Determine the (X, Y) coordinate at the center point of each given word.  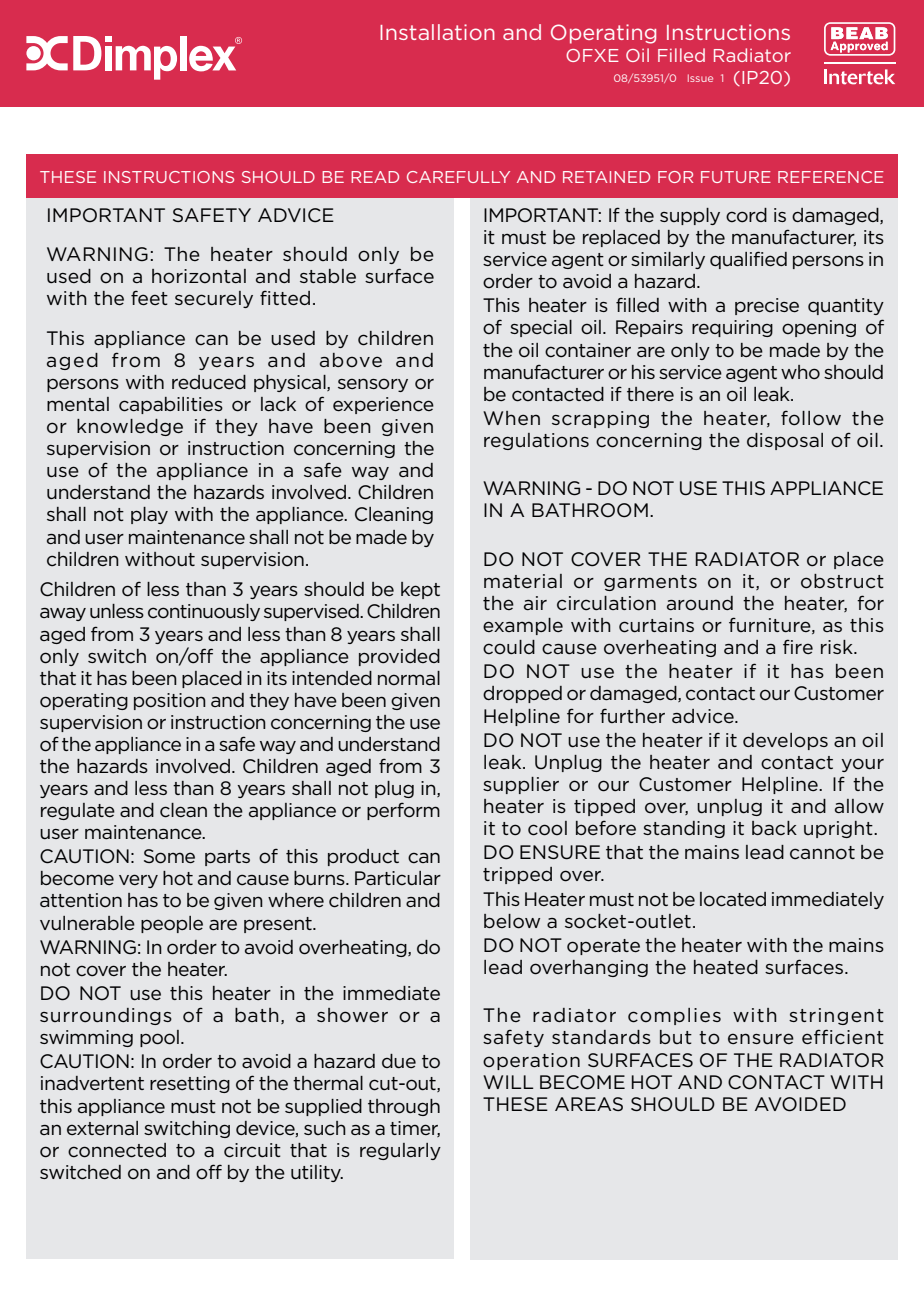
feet (149, 298)
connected (117, 1150)
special (541, 328)
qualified (748, 260)
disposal (785, 441)
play (149, 515)
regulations (536, 441)
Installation (437, 32)
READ (375, 177)
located (733, 899)
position (170, 701)
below (512, 921)
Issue (700, 78)
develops (785, 741)
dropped (522, 694)
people (172, 924)
